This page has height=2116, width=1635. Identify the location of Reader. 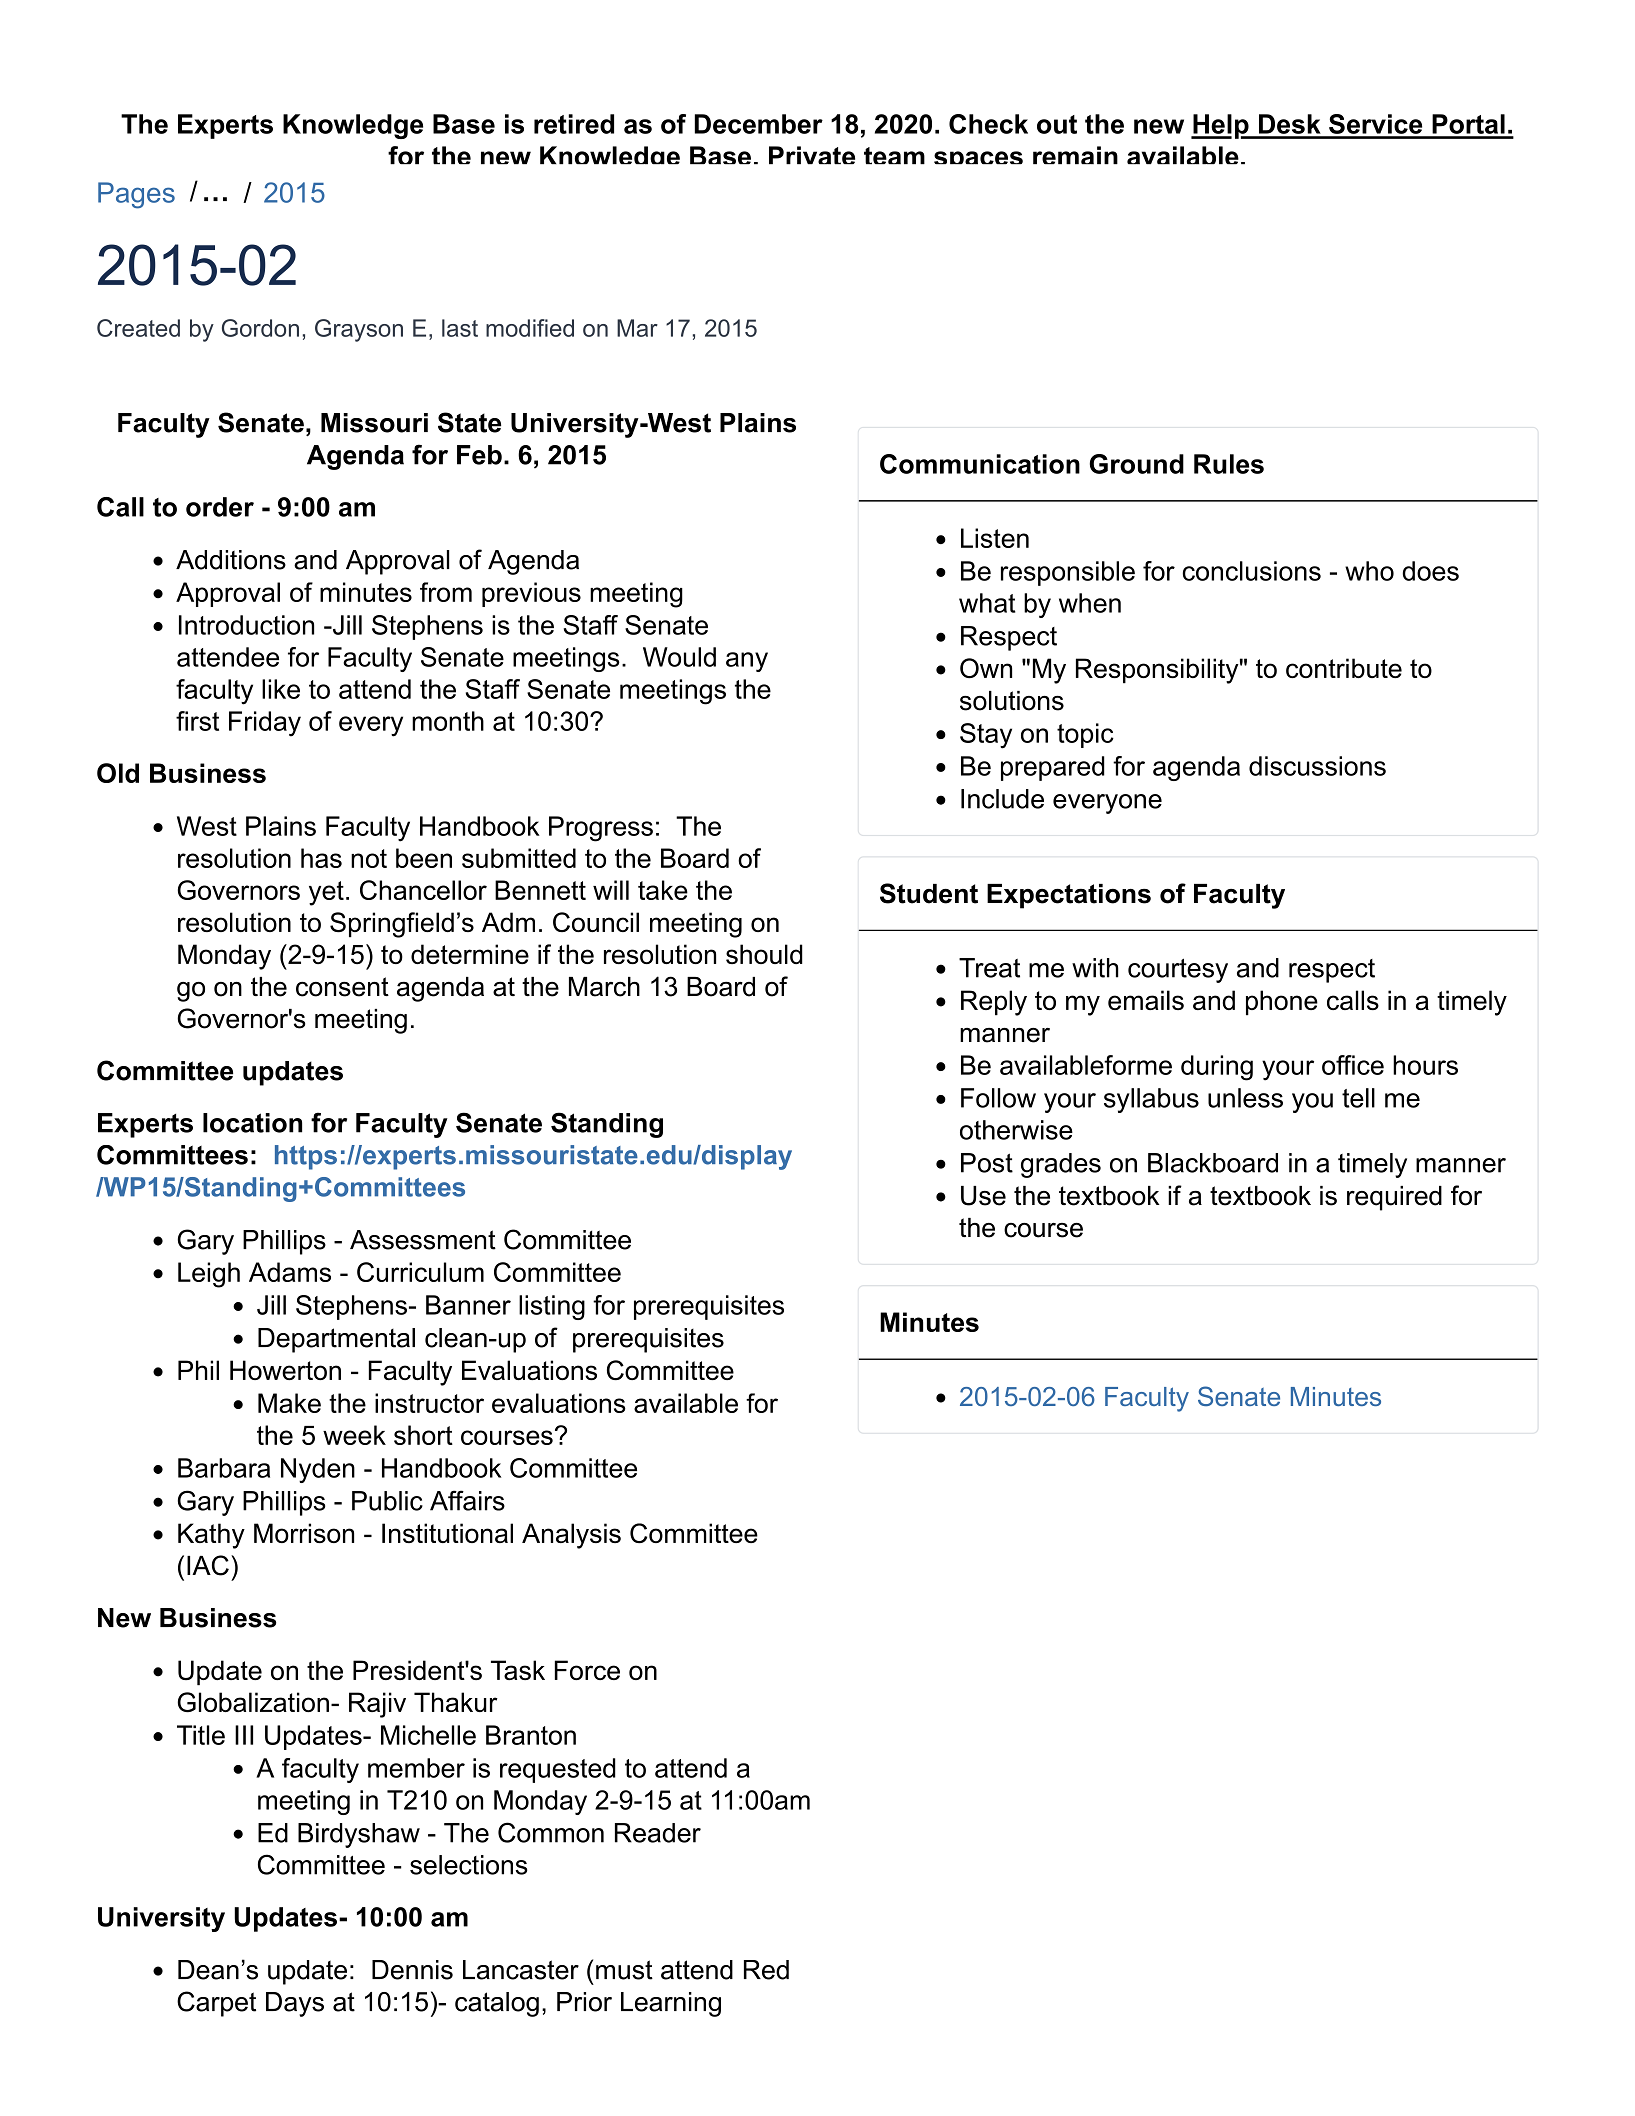
(658, 1833).
